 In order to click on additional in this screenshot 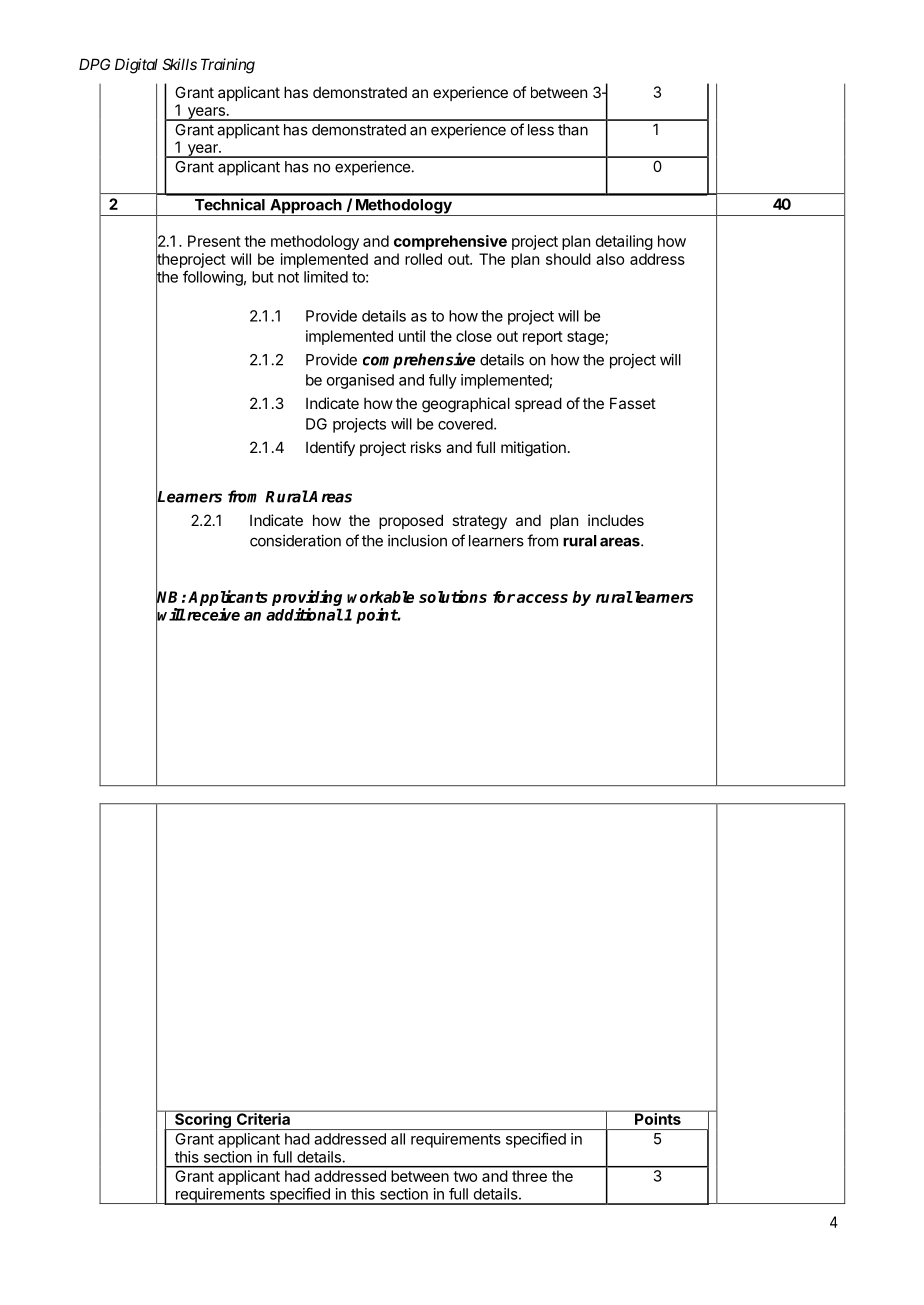, I will do `click(304, 614)`.
